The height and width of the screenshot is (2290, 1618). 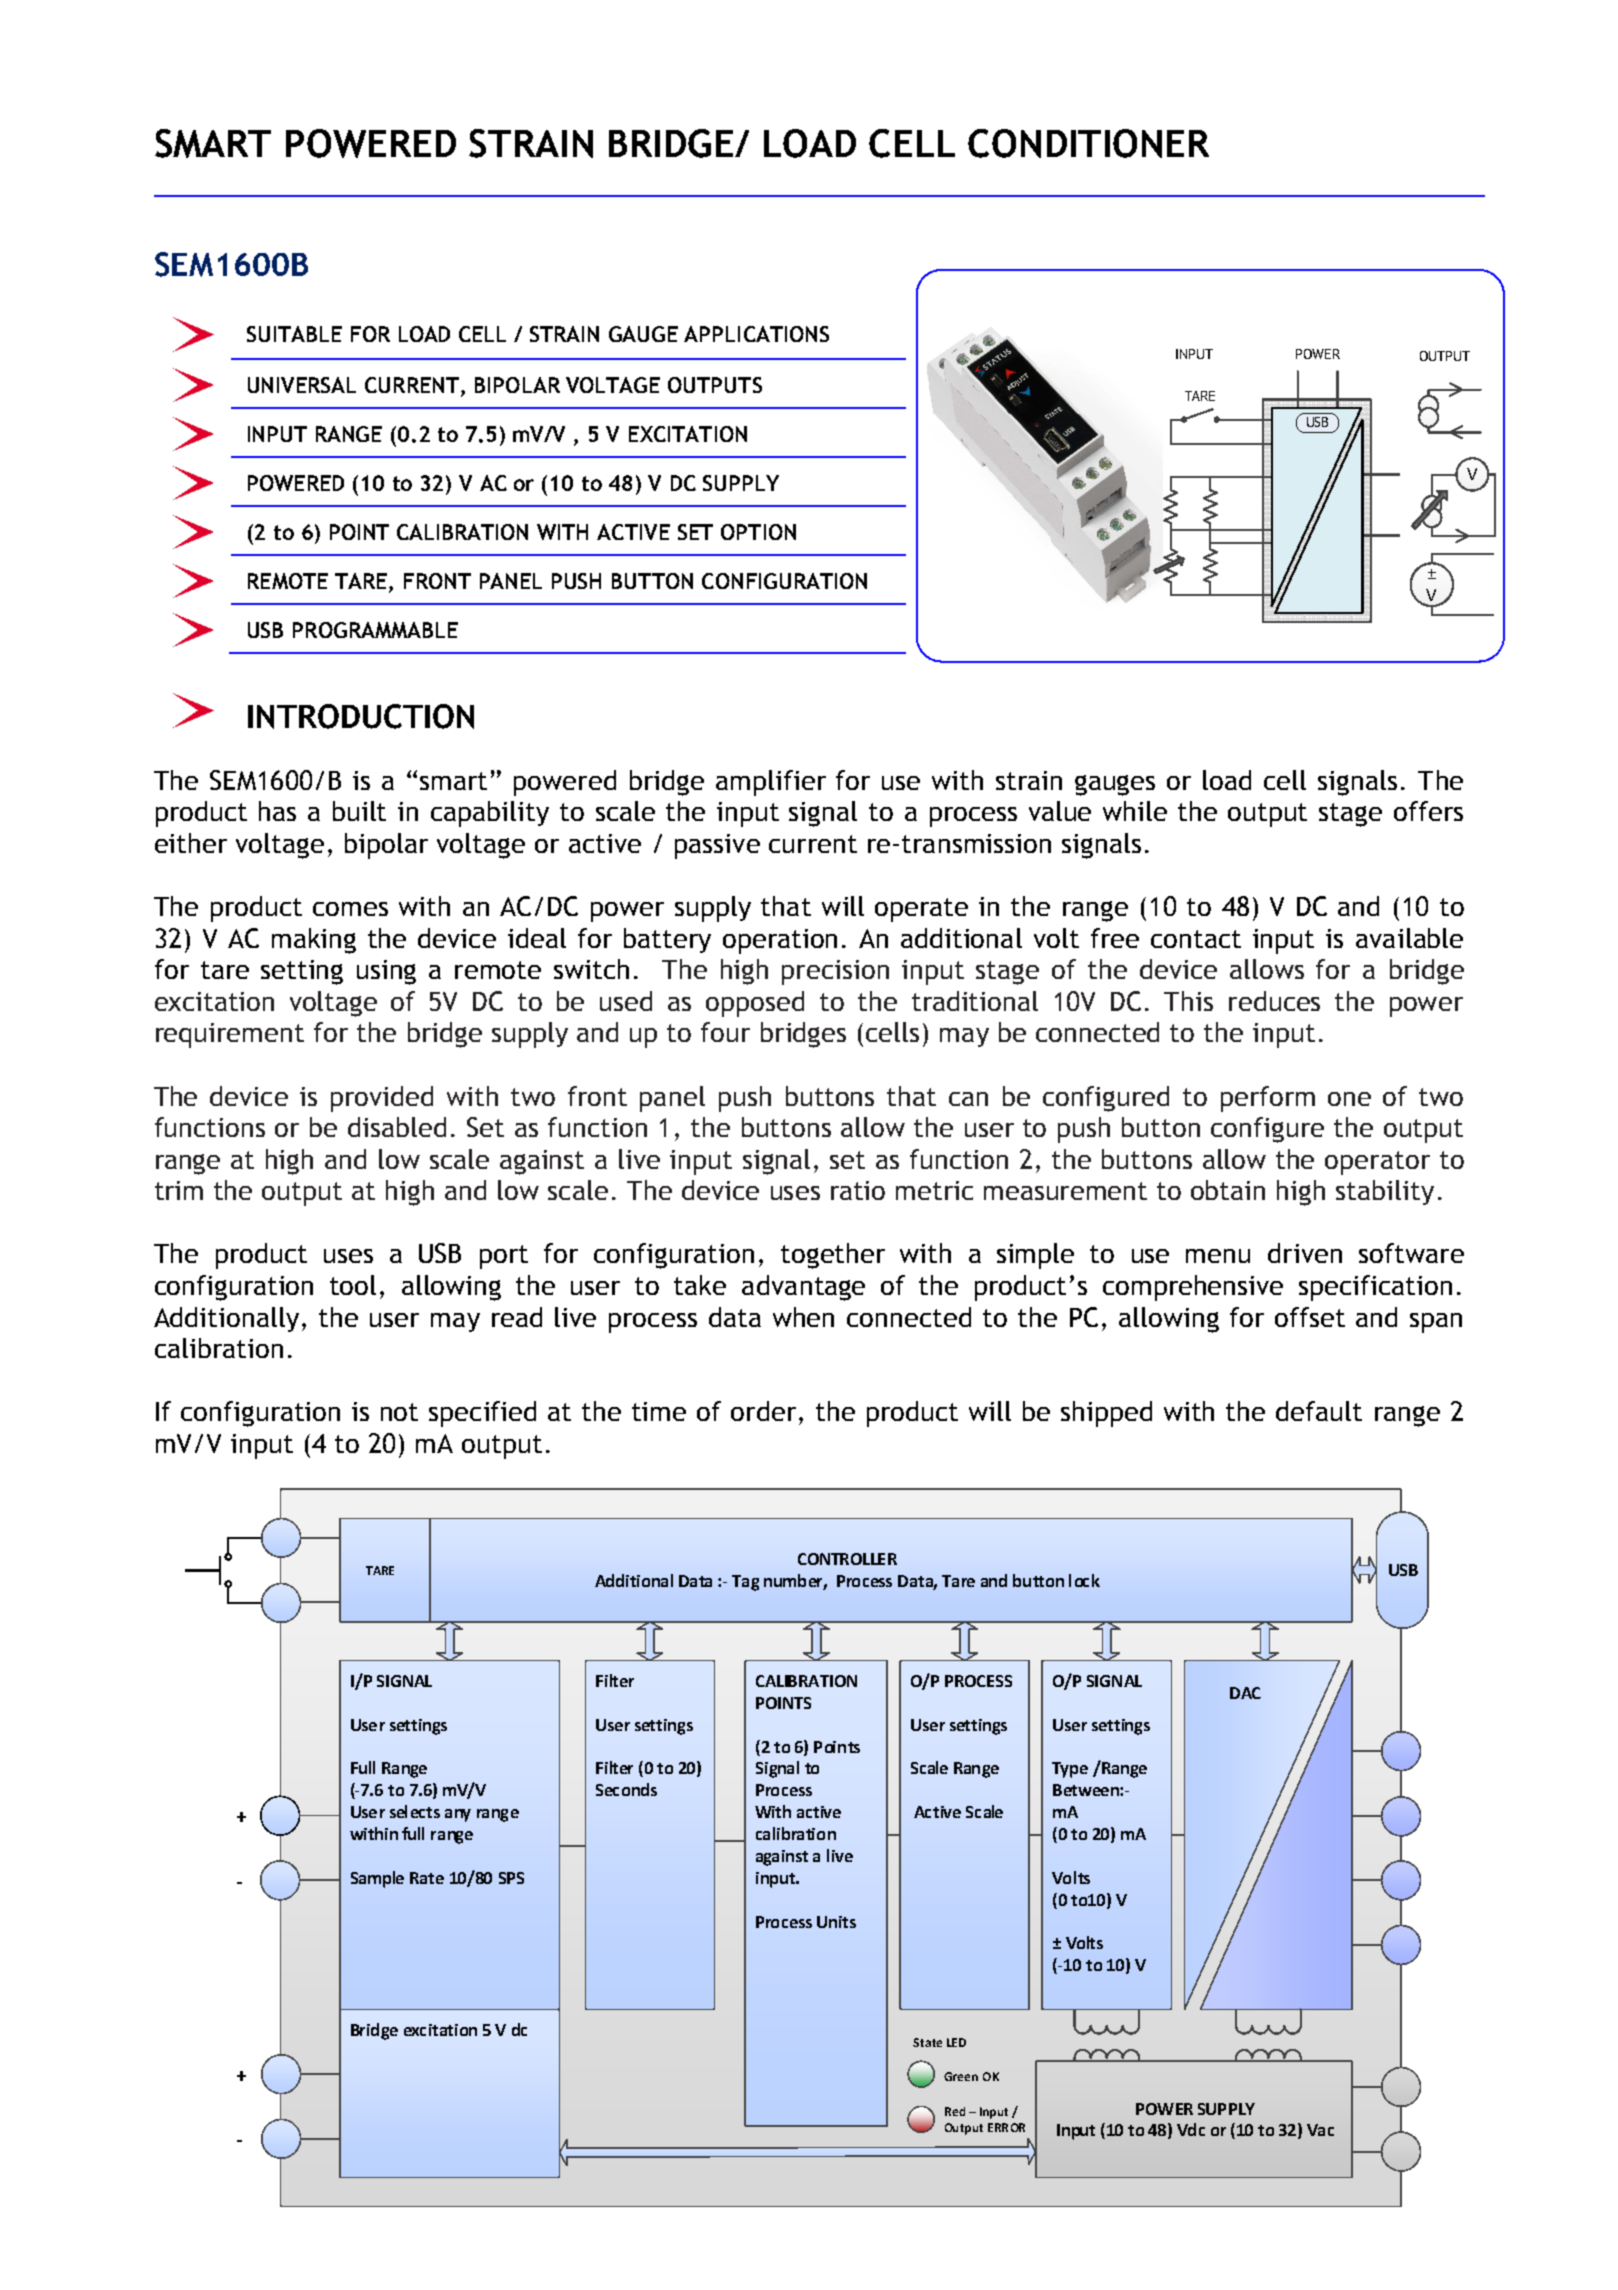 What do you see at coordinates (377, 1879) in the screenshot?
I see `Sample` at bounding box center [377, 1879].
